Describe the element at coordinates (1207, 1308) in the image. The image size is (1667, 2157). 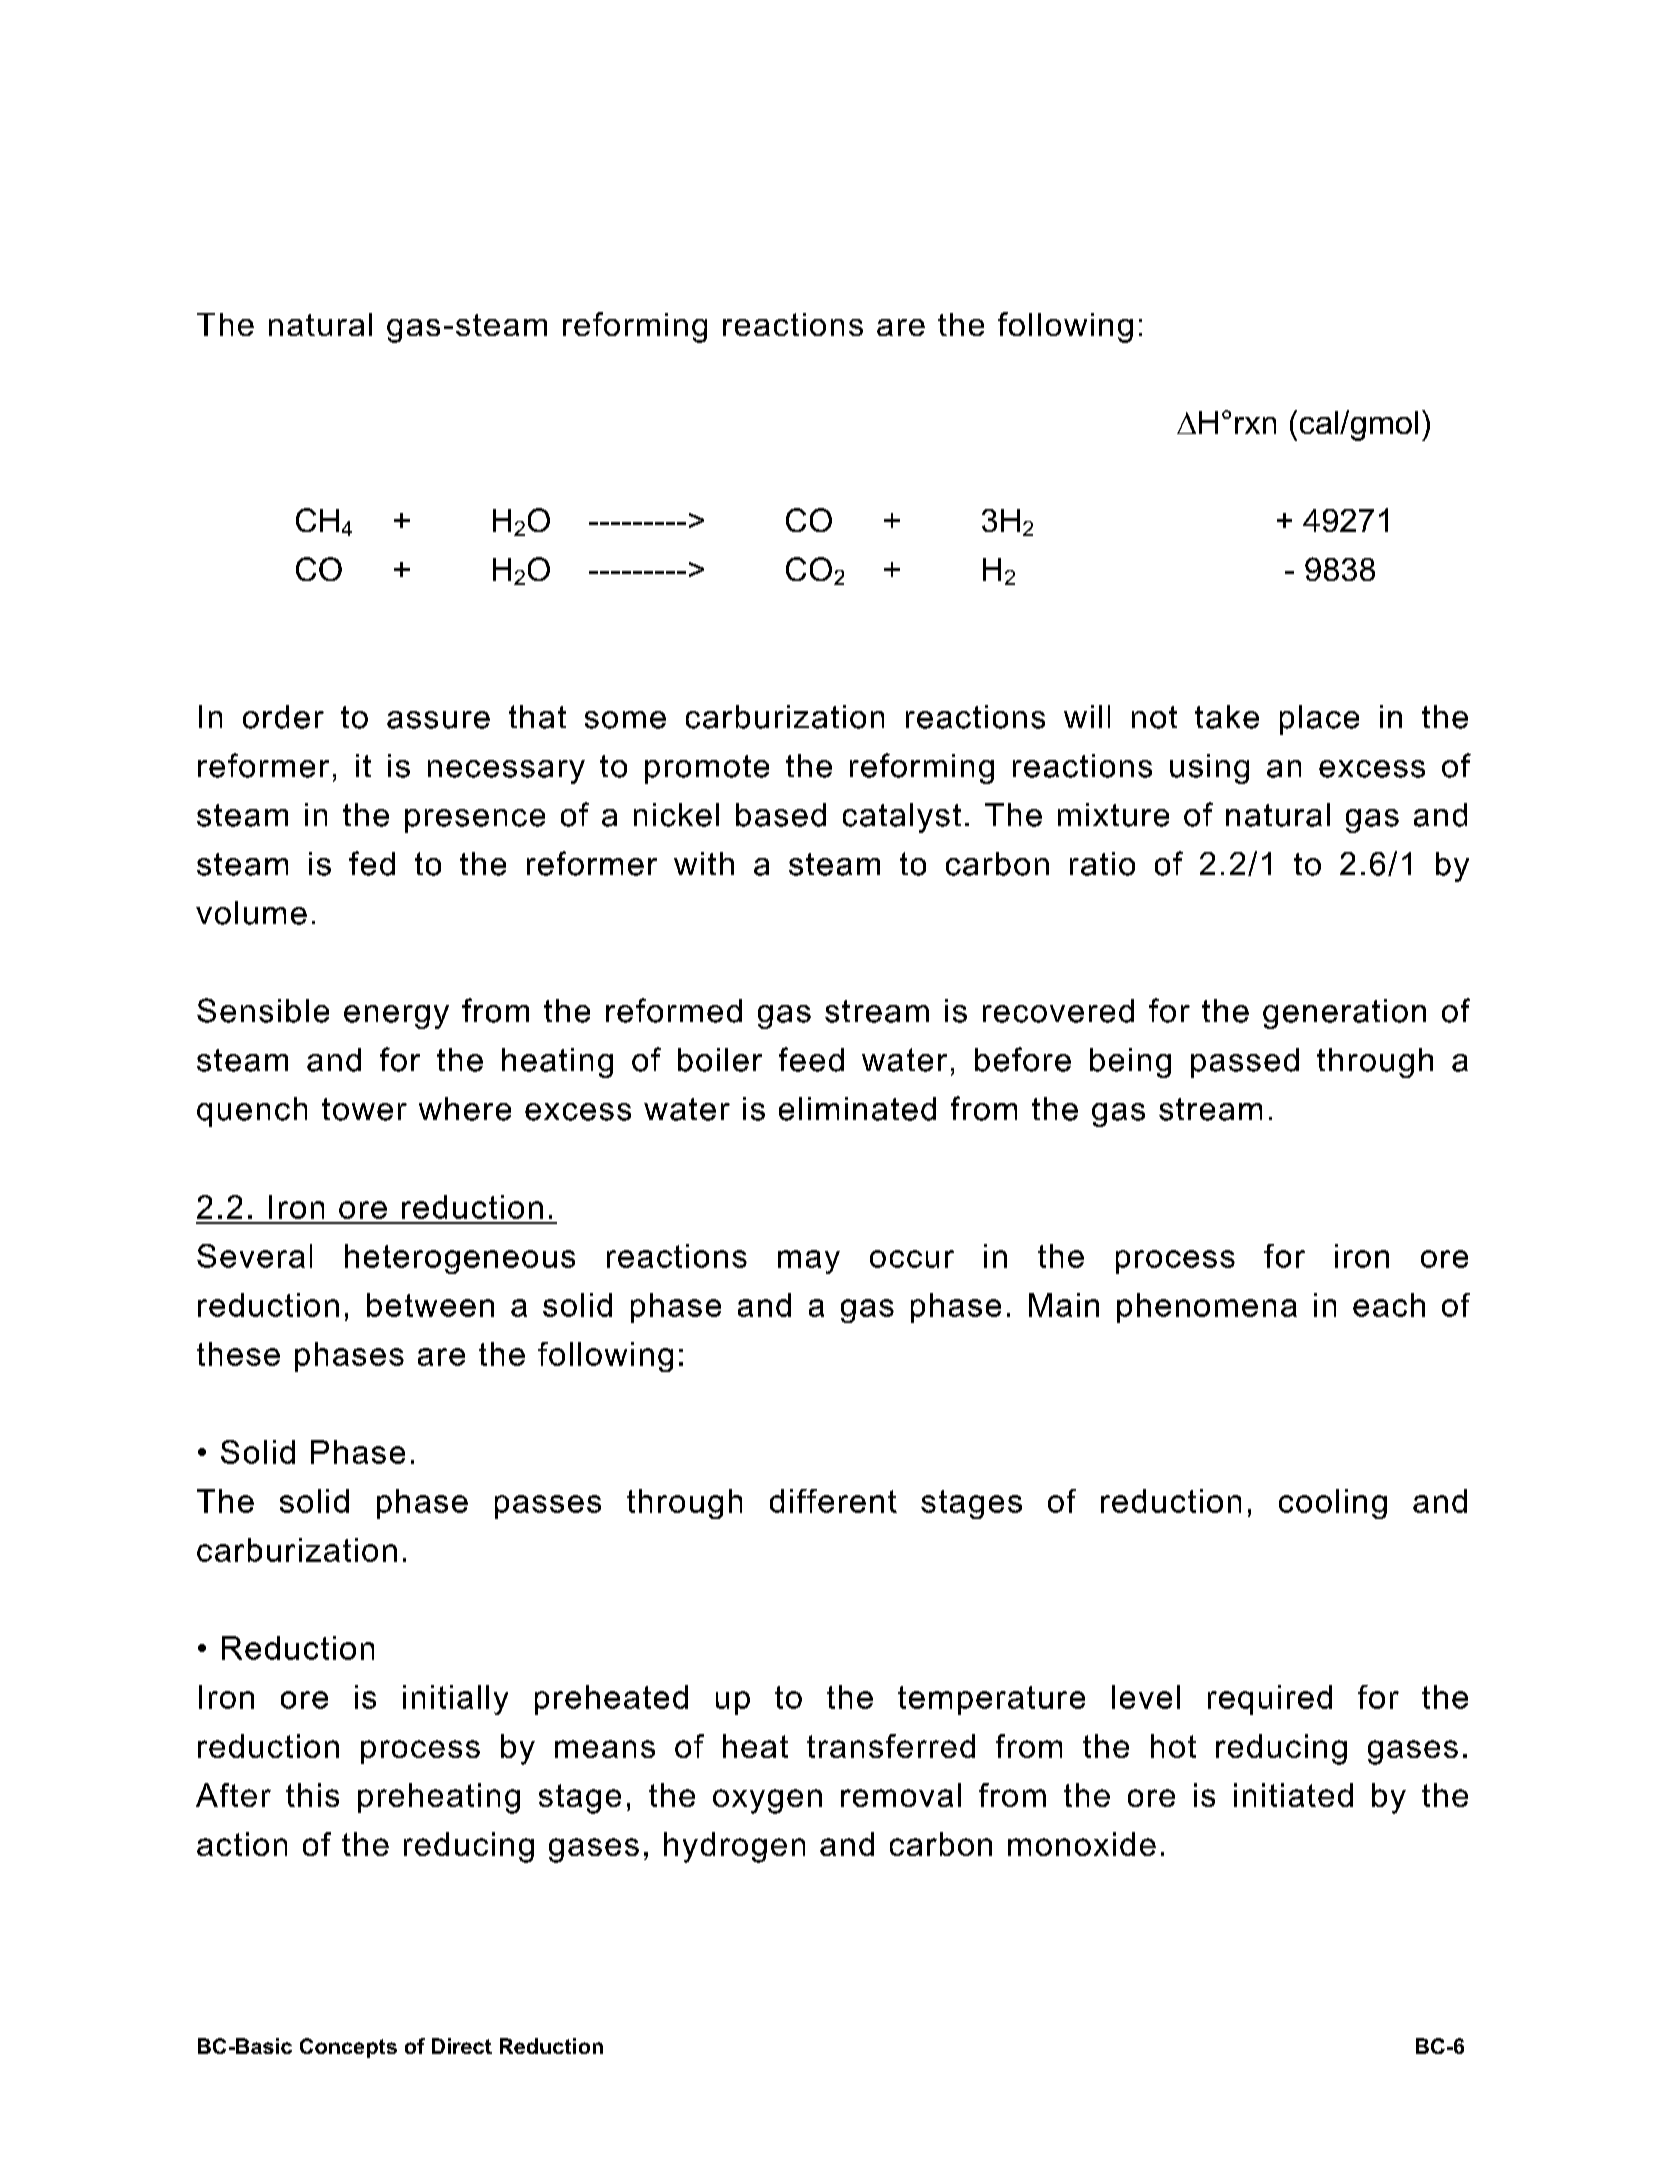
I see `phenomena` at that location.
